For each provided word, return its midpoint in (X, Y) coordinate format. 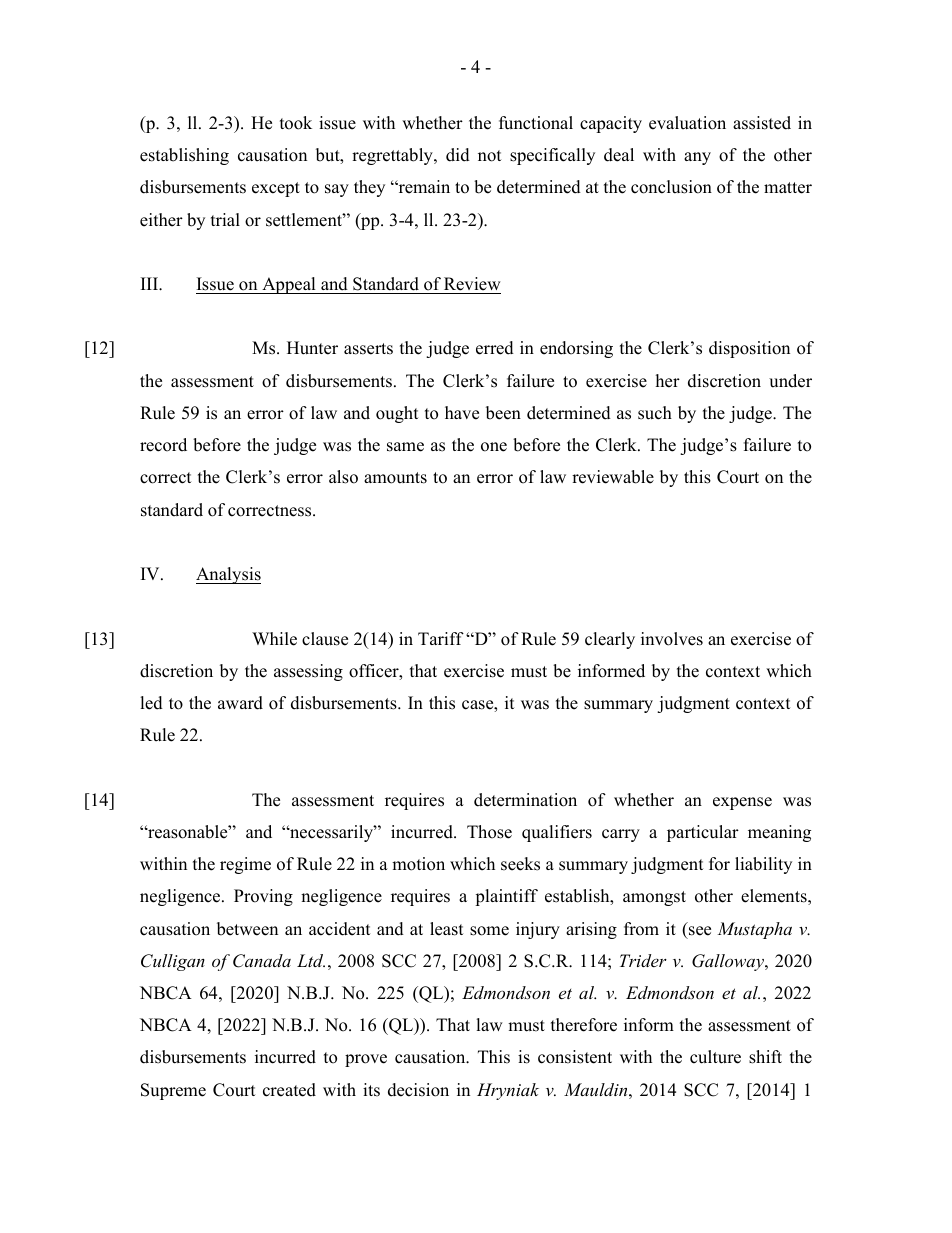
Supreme (173, 1091)
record (163, 445)
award (240, 703)
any (697, 158)
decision (418, 1090)
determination (525, 800)
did (458, 155)
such (655, 413)
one (494, 447)
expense (742, 803)
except (276, 189)
